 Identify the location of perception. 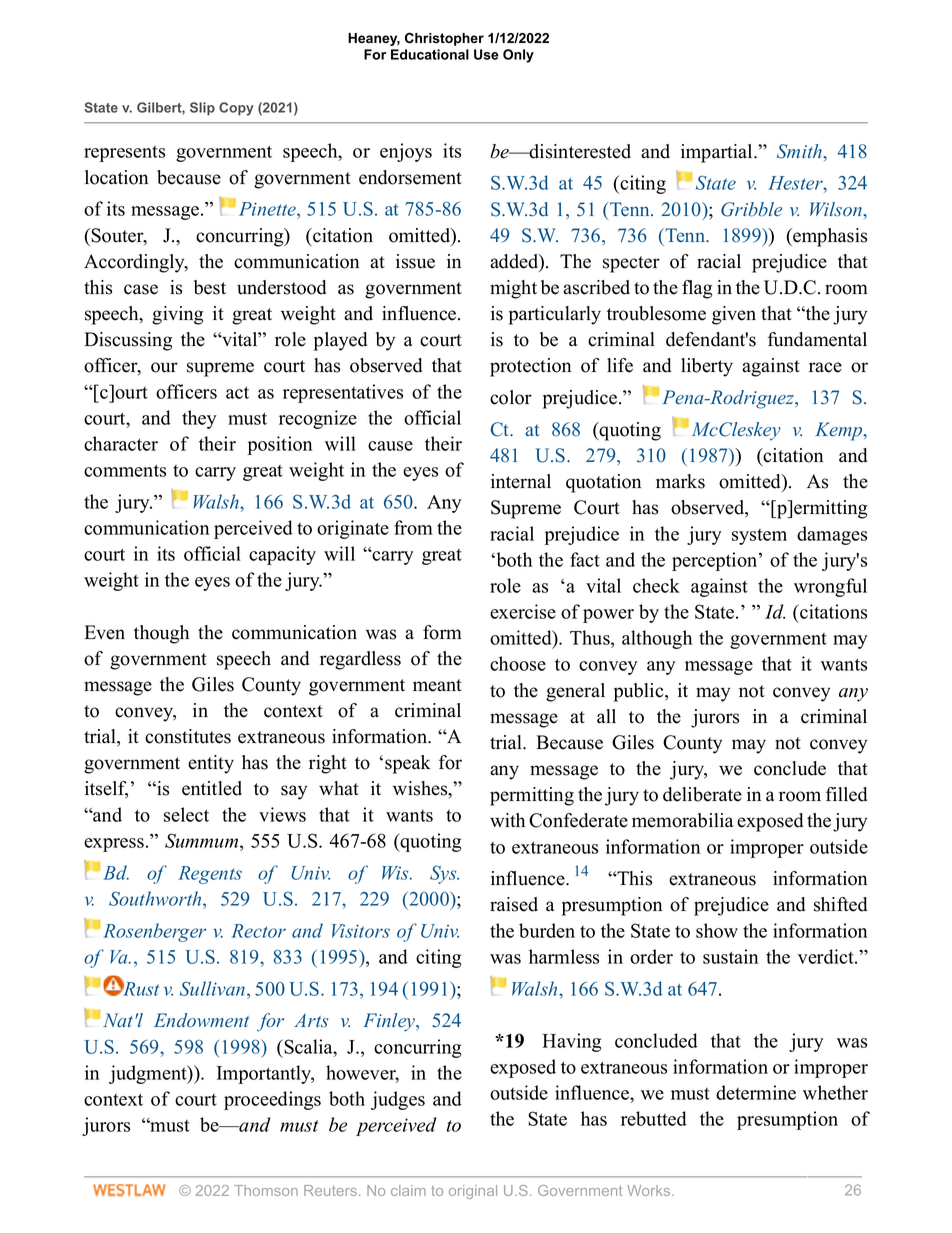
(716, 561).
